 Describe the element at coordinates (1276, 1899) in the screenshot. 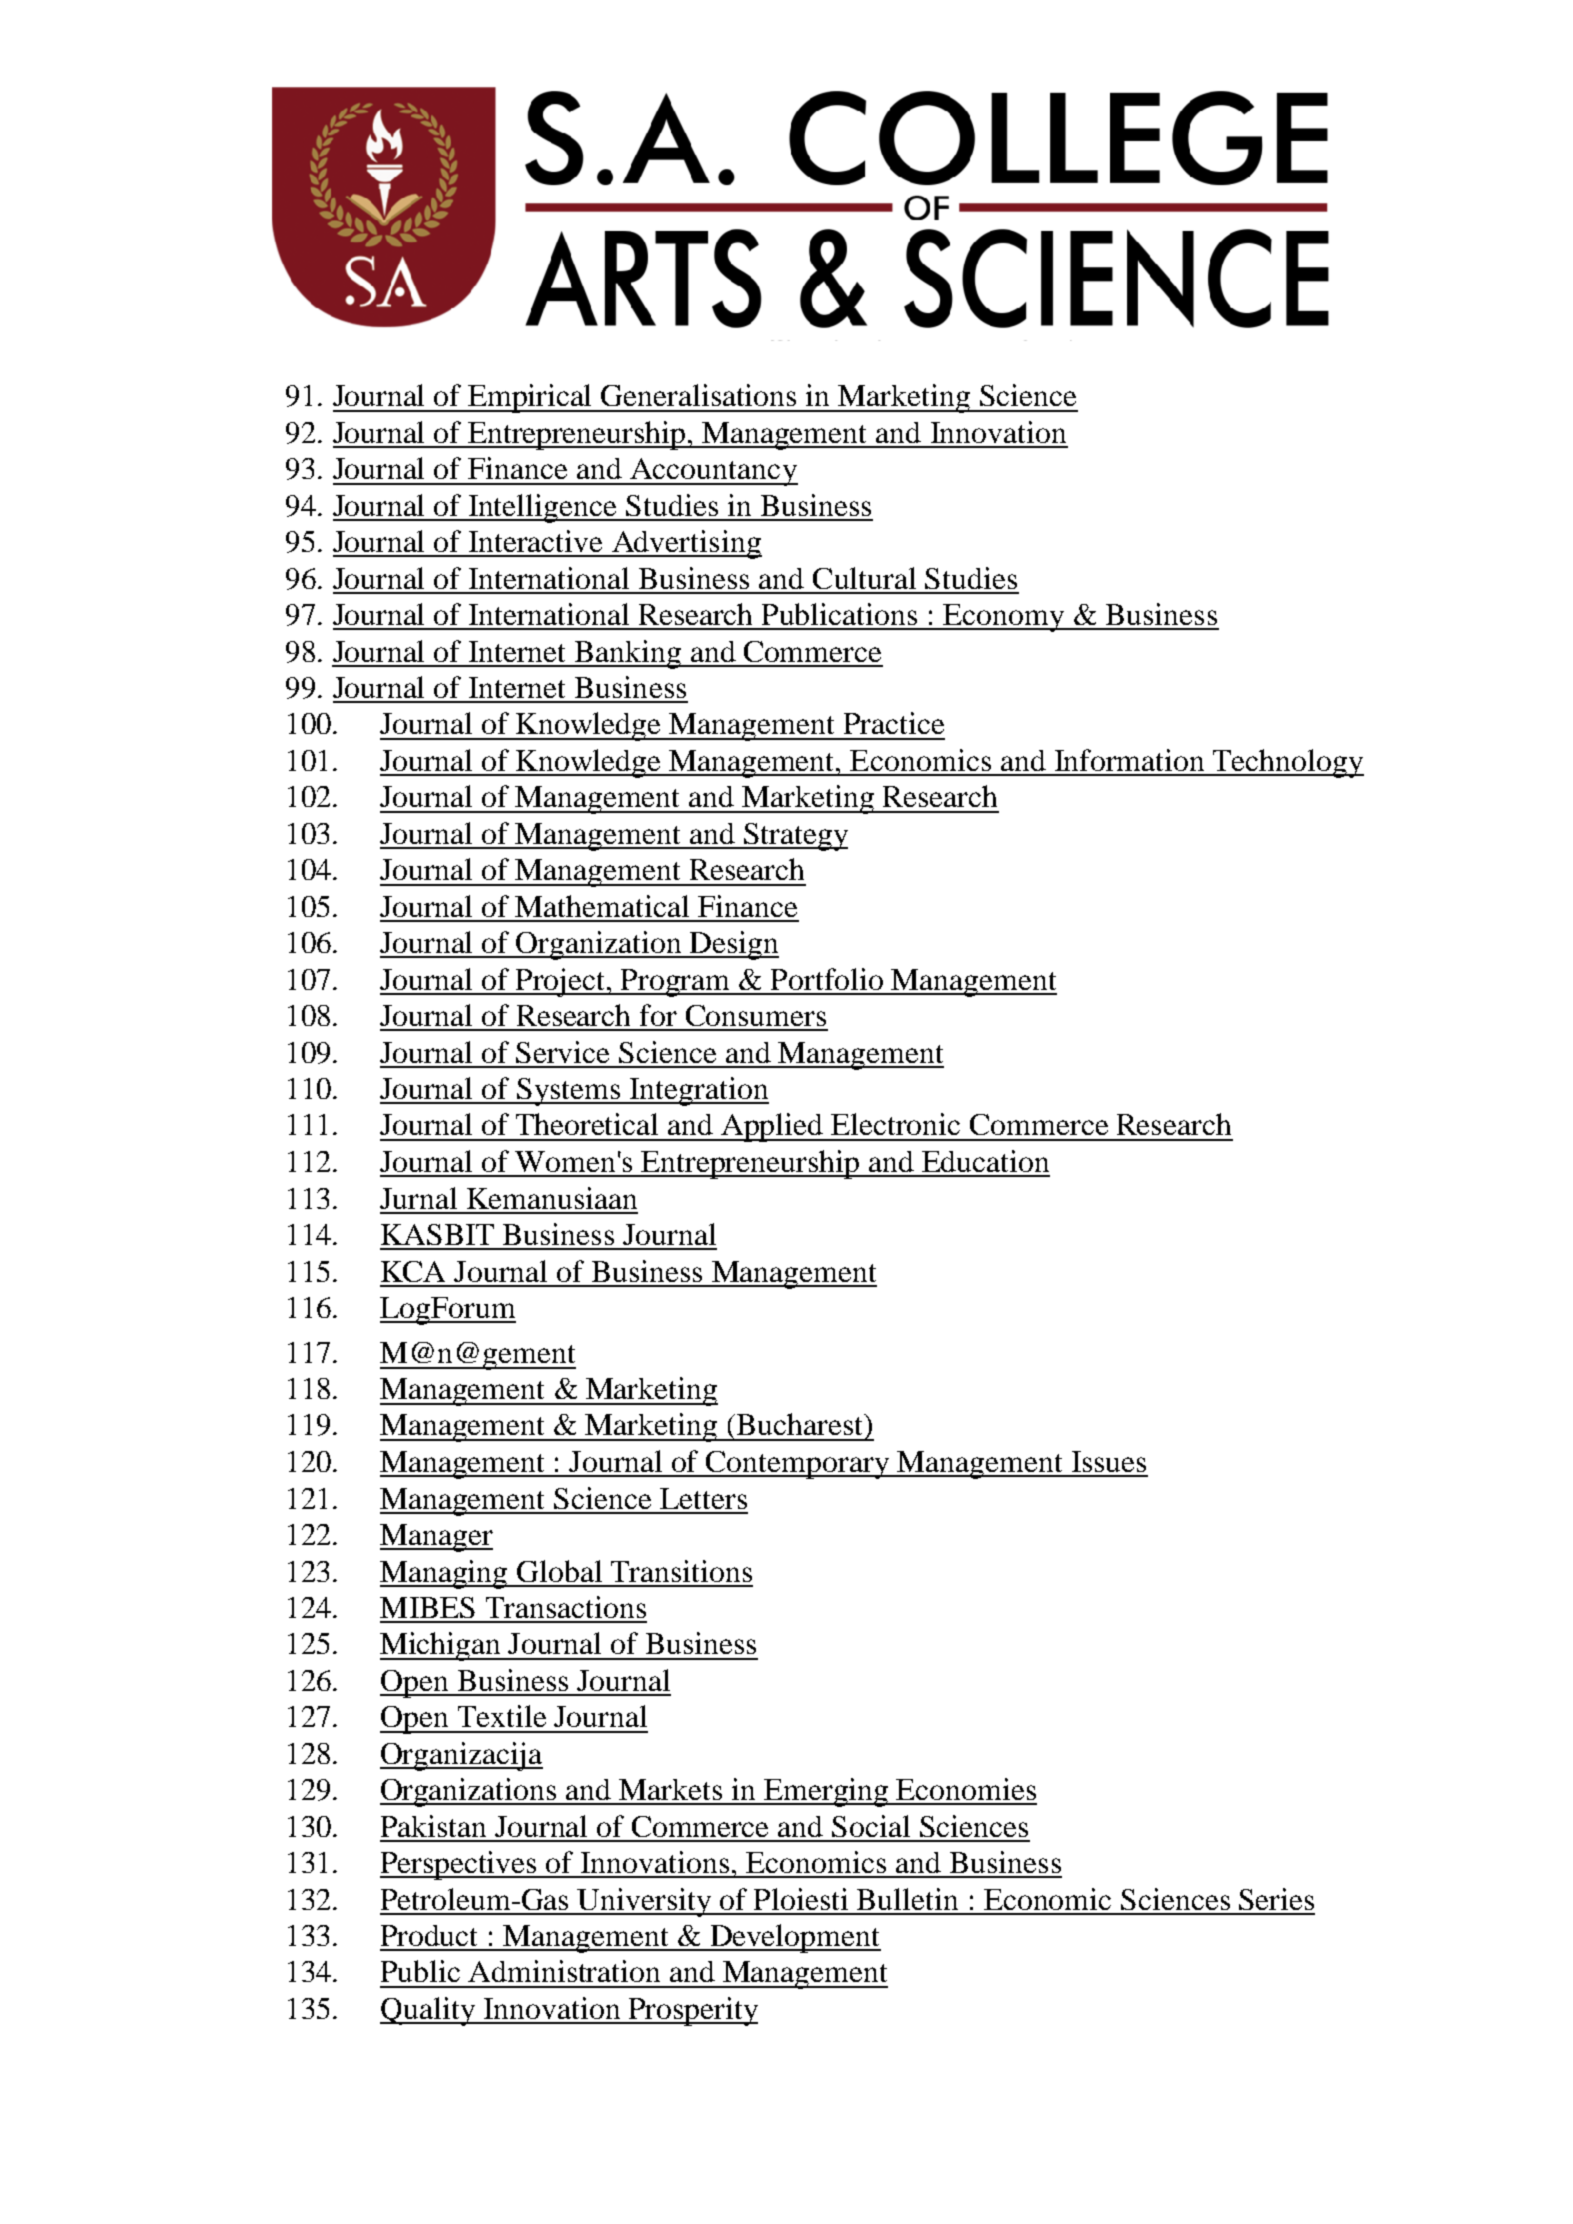

I see `Series` at that location.
